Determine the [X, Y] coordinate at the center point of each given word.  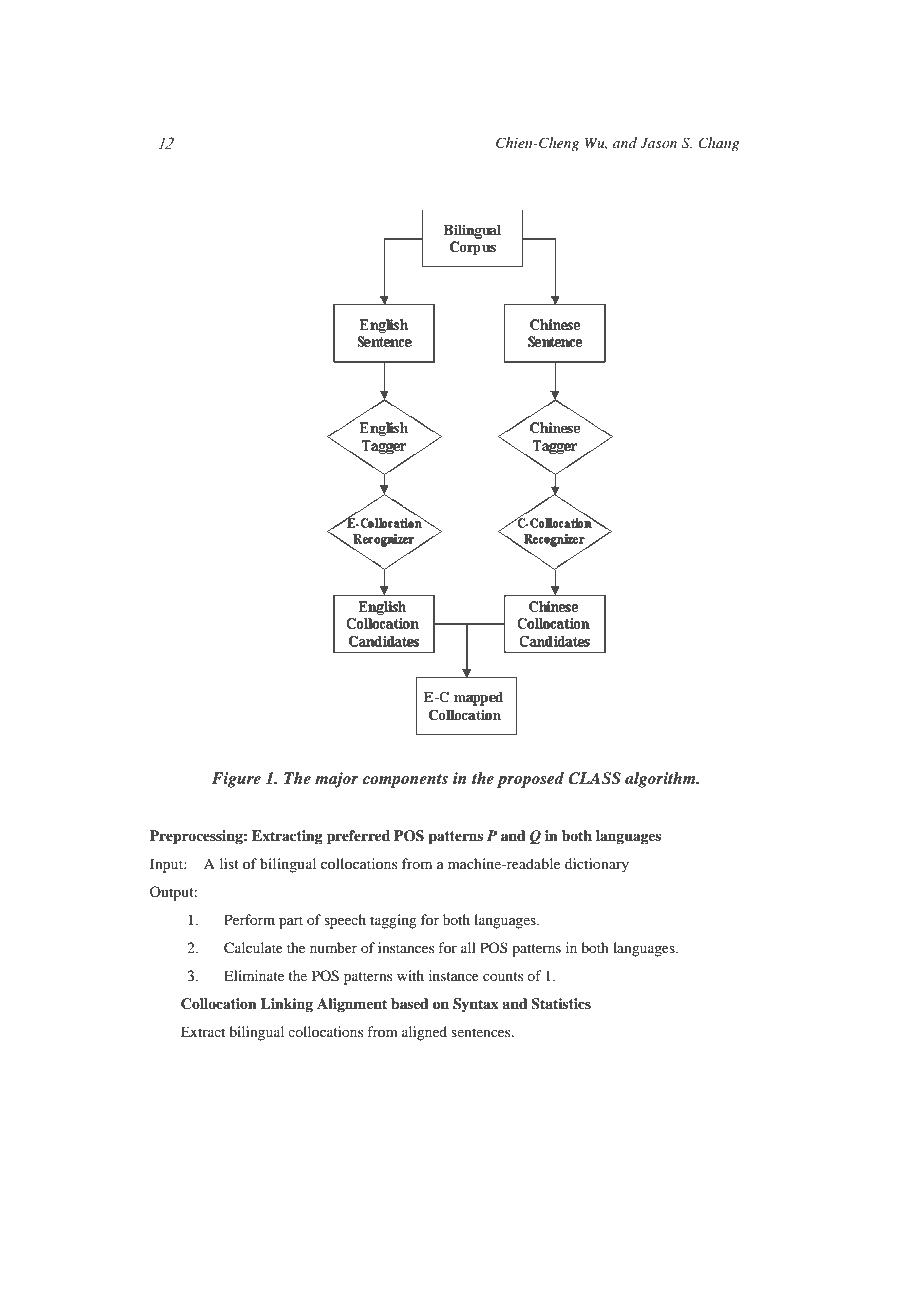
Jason [658, 143]
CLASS [594, 778]
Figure [236, 780]
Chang [718, 144]
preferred [358, 837]
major [337, 780]
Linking [286, 1005]
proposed [530, 780]
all [468, 947]
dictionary [597, 865]
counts [503, 976]
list [229, 863]
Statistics [561, 1004]
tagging [393, 921]
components [405, 781]
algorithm [661, 780]
